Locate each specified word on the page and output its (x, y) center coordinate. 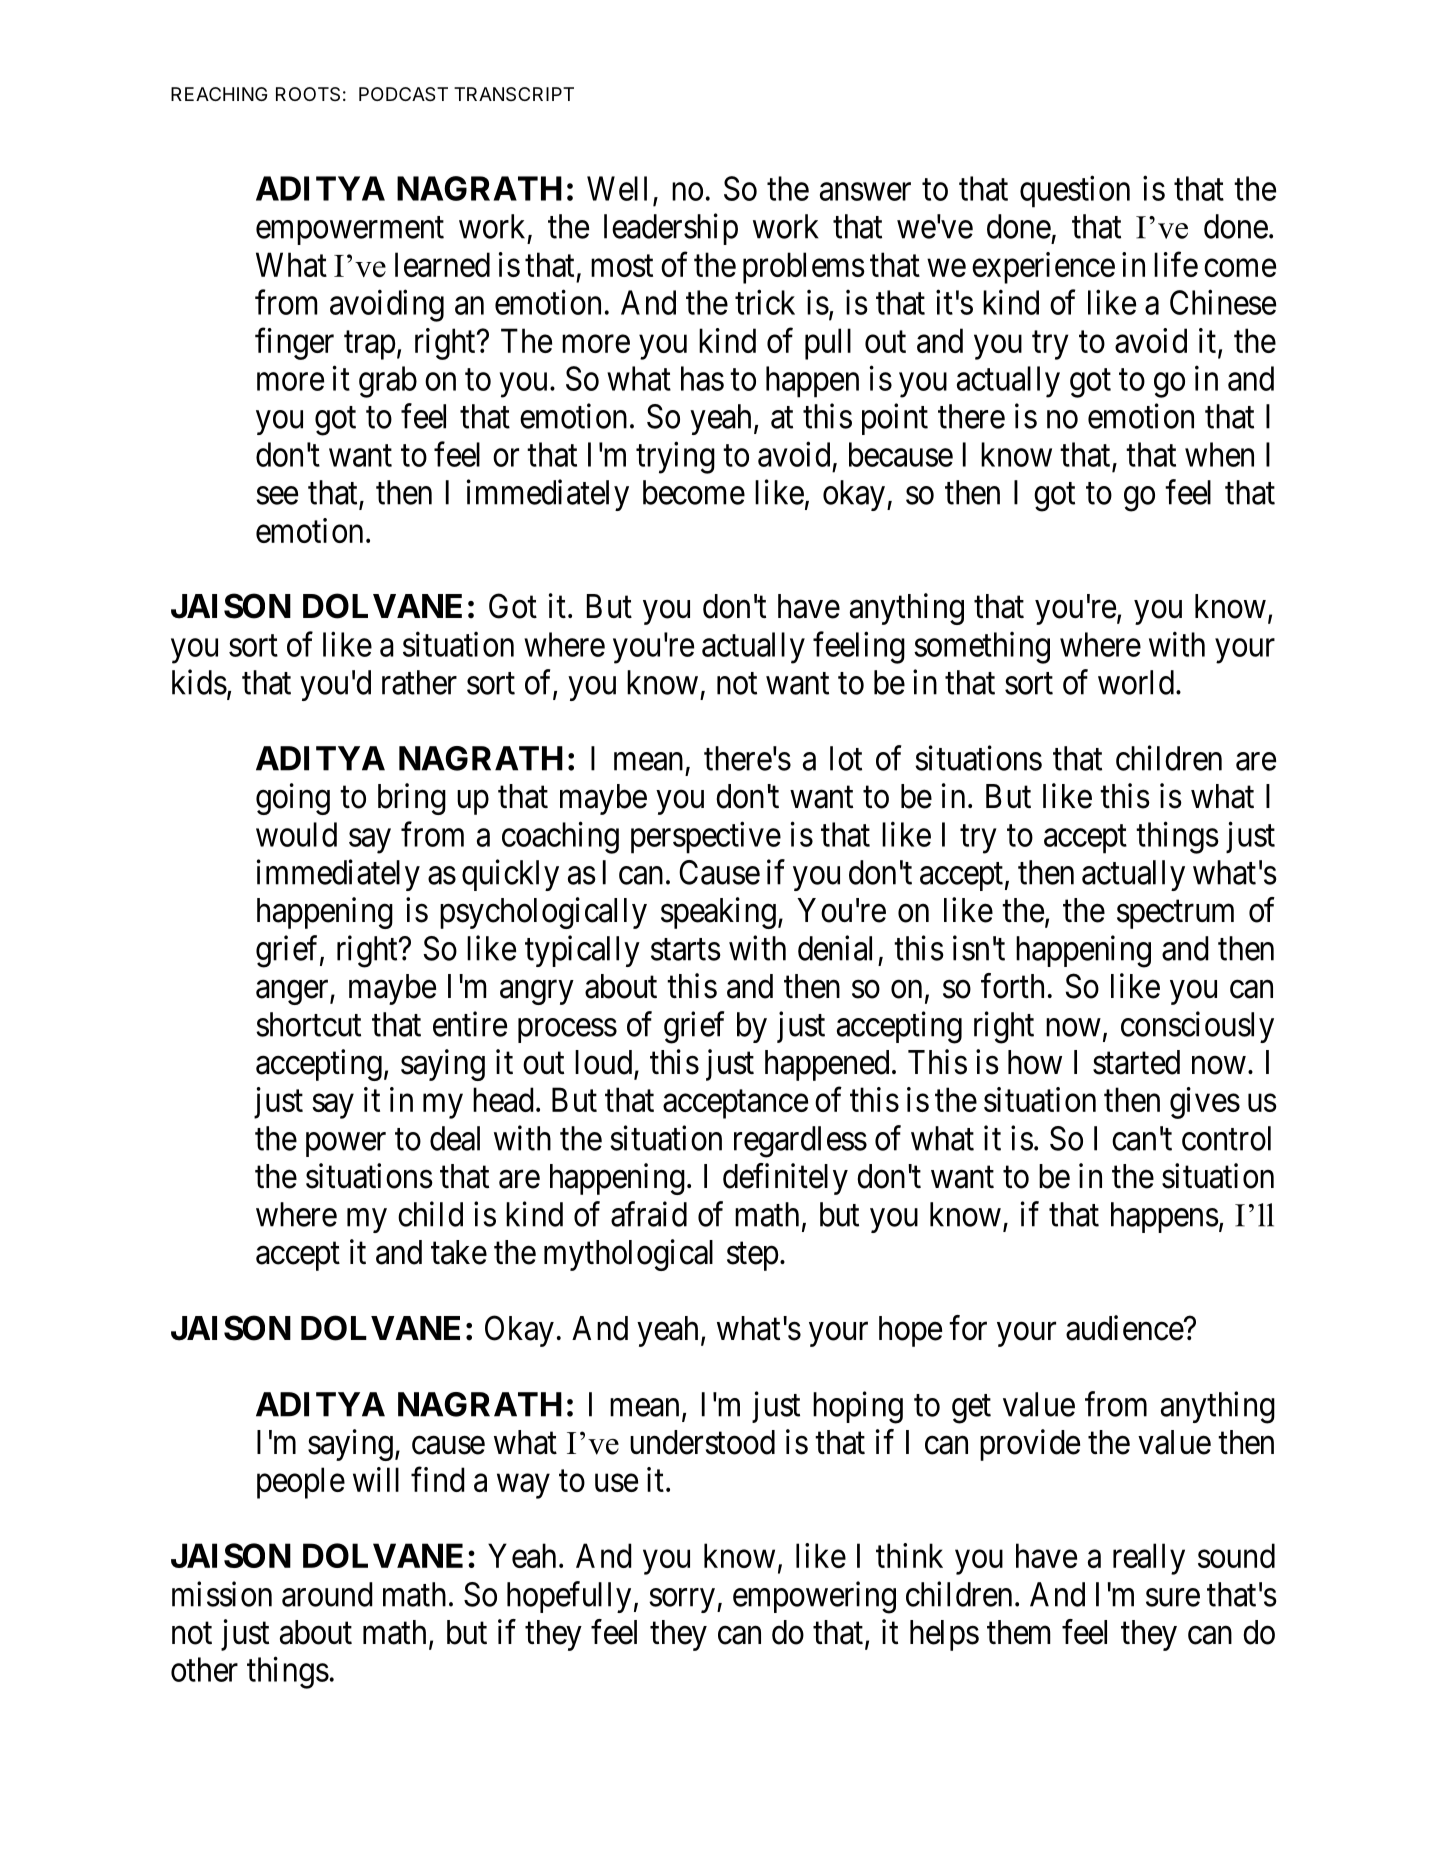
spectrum (1175, 914)
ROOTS (308, 94)
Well (617, 188)
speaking (718, 913)
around (327, 1594)
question (1075, 192)
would (296, 834)
